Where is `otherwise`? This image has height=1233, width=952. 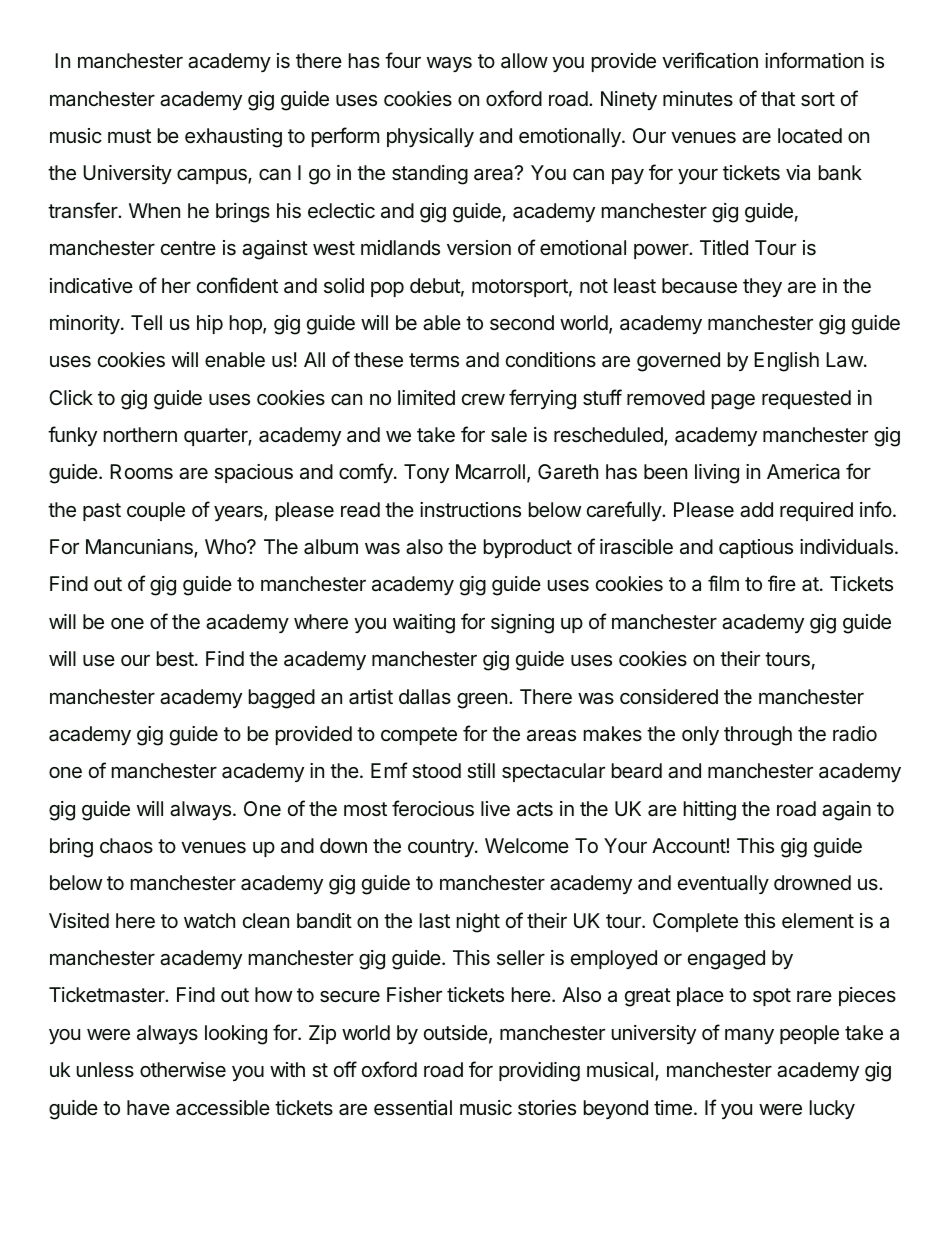
otherwise is located at coordinates (183, 1069).
